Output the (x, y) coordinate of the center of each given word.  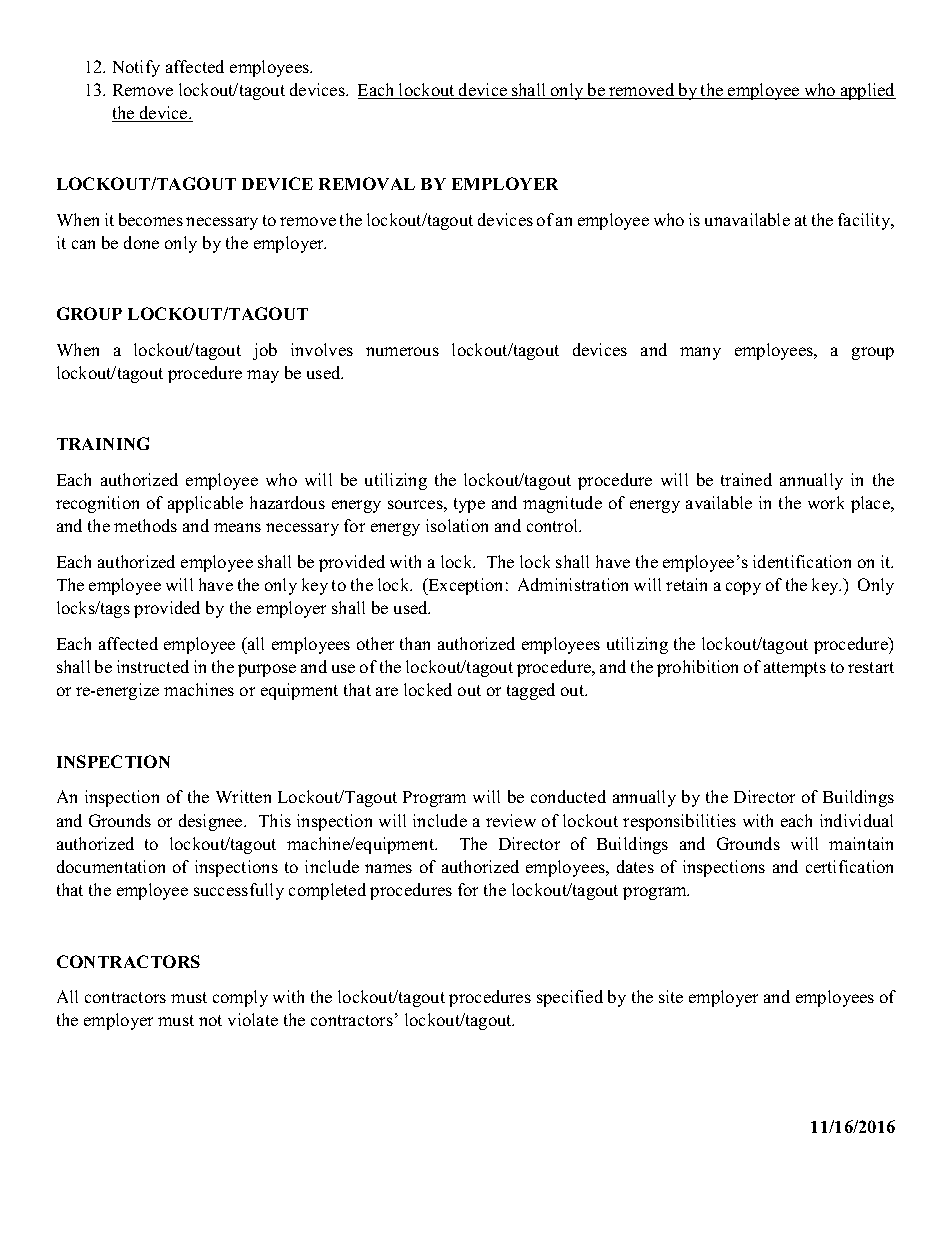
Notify (136, 68)
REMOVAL (367, 183)
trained (746, 479)
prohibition (697, 668)
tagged (531, 691)
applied (867, 91)
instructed (153, 666)
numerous (402, 351)
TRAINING (103, 443)
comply (240, 998)
